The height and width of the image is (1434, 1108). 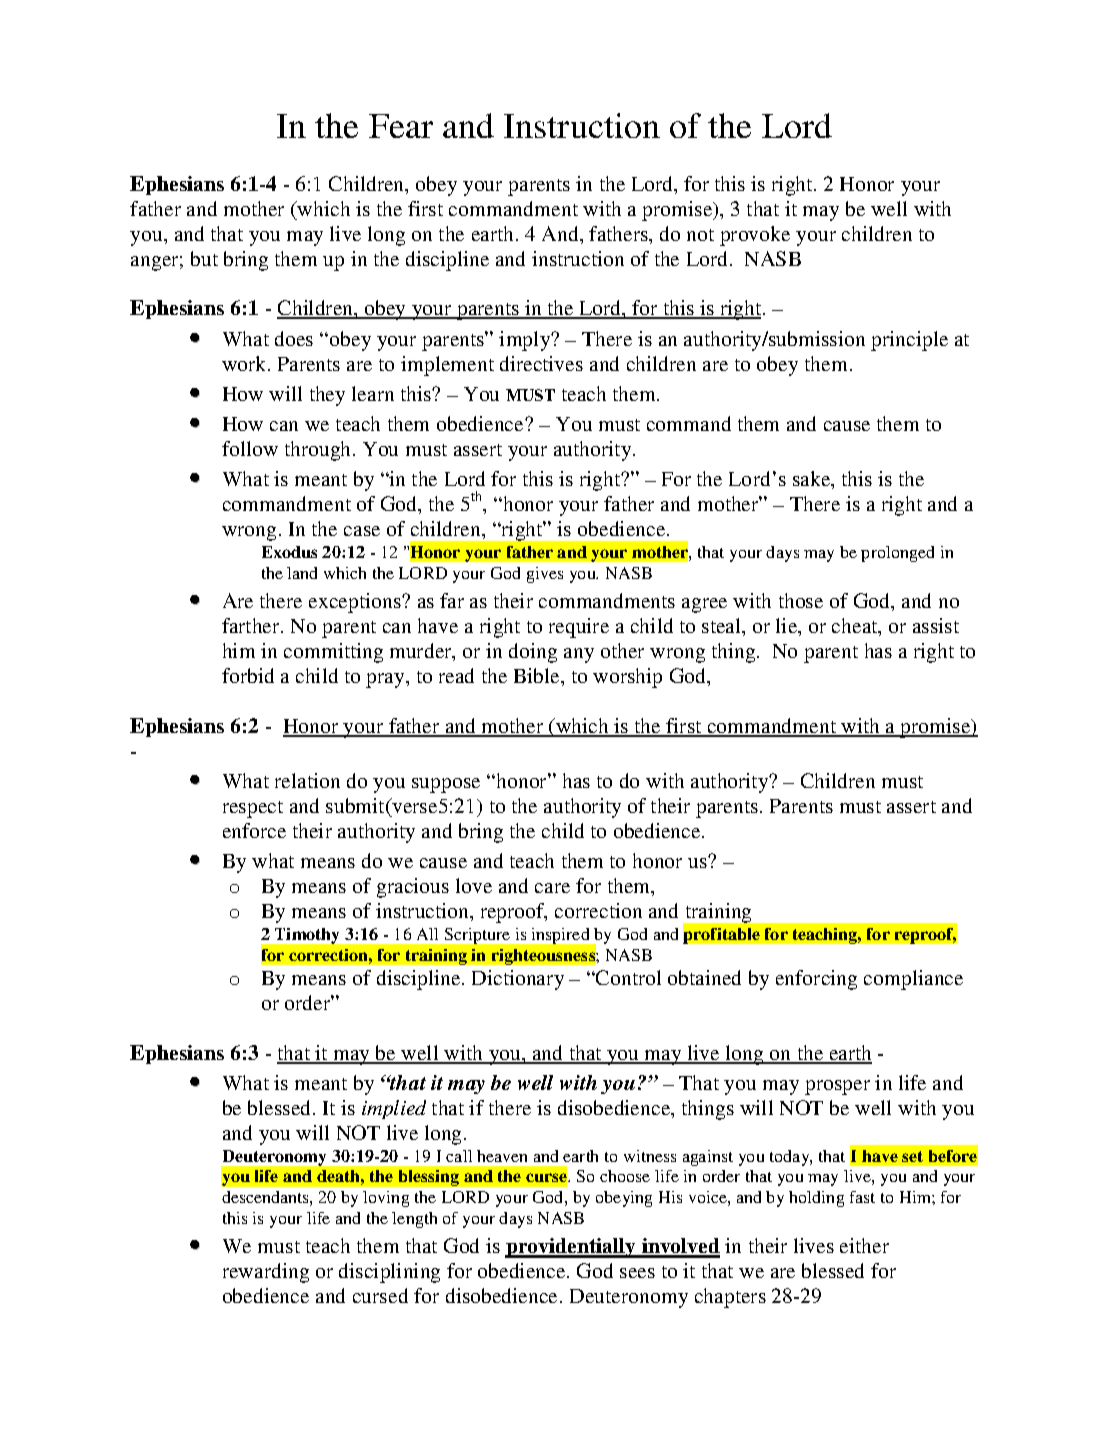 I want to click on Fear, so click(x=401, y=126).
